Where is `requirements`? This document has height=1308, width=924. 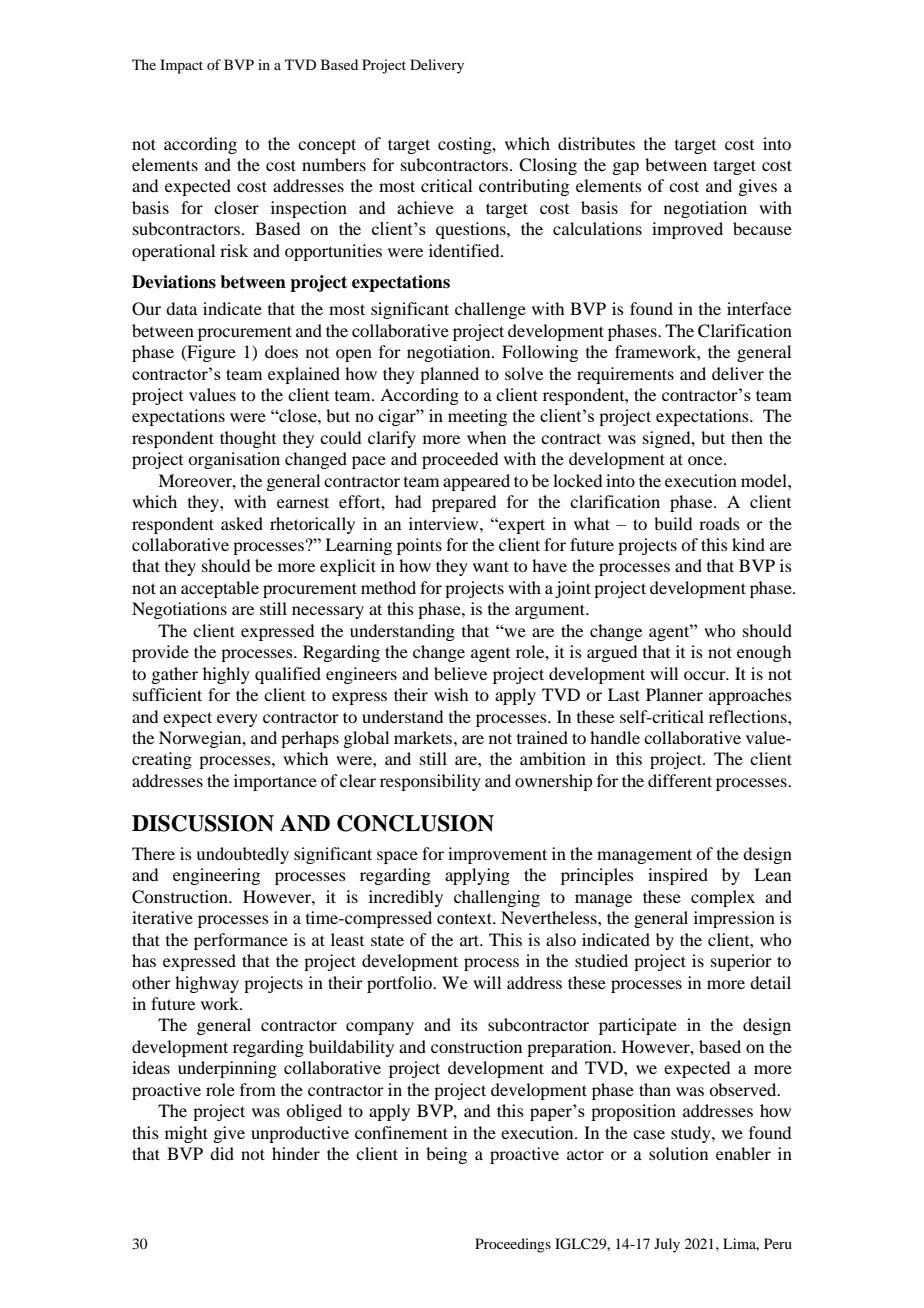 requirements is located at coordinates (625, 375).
